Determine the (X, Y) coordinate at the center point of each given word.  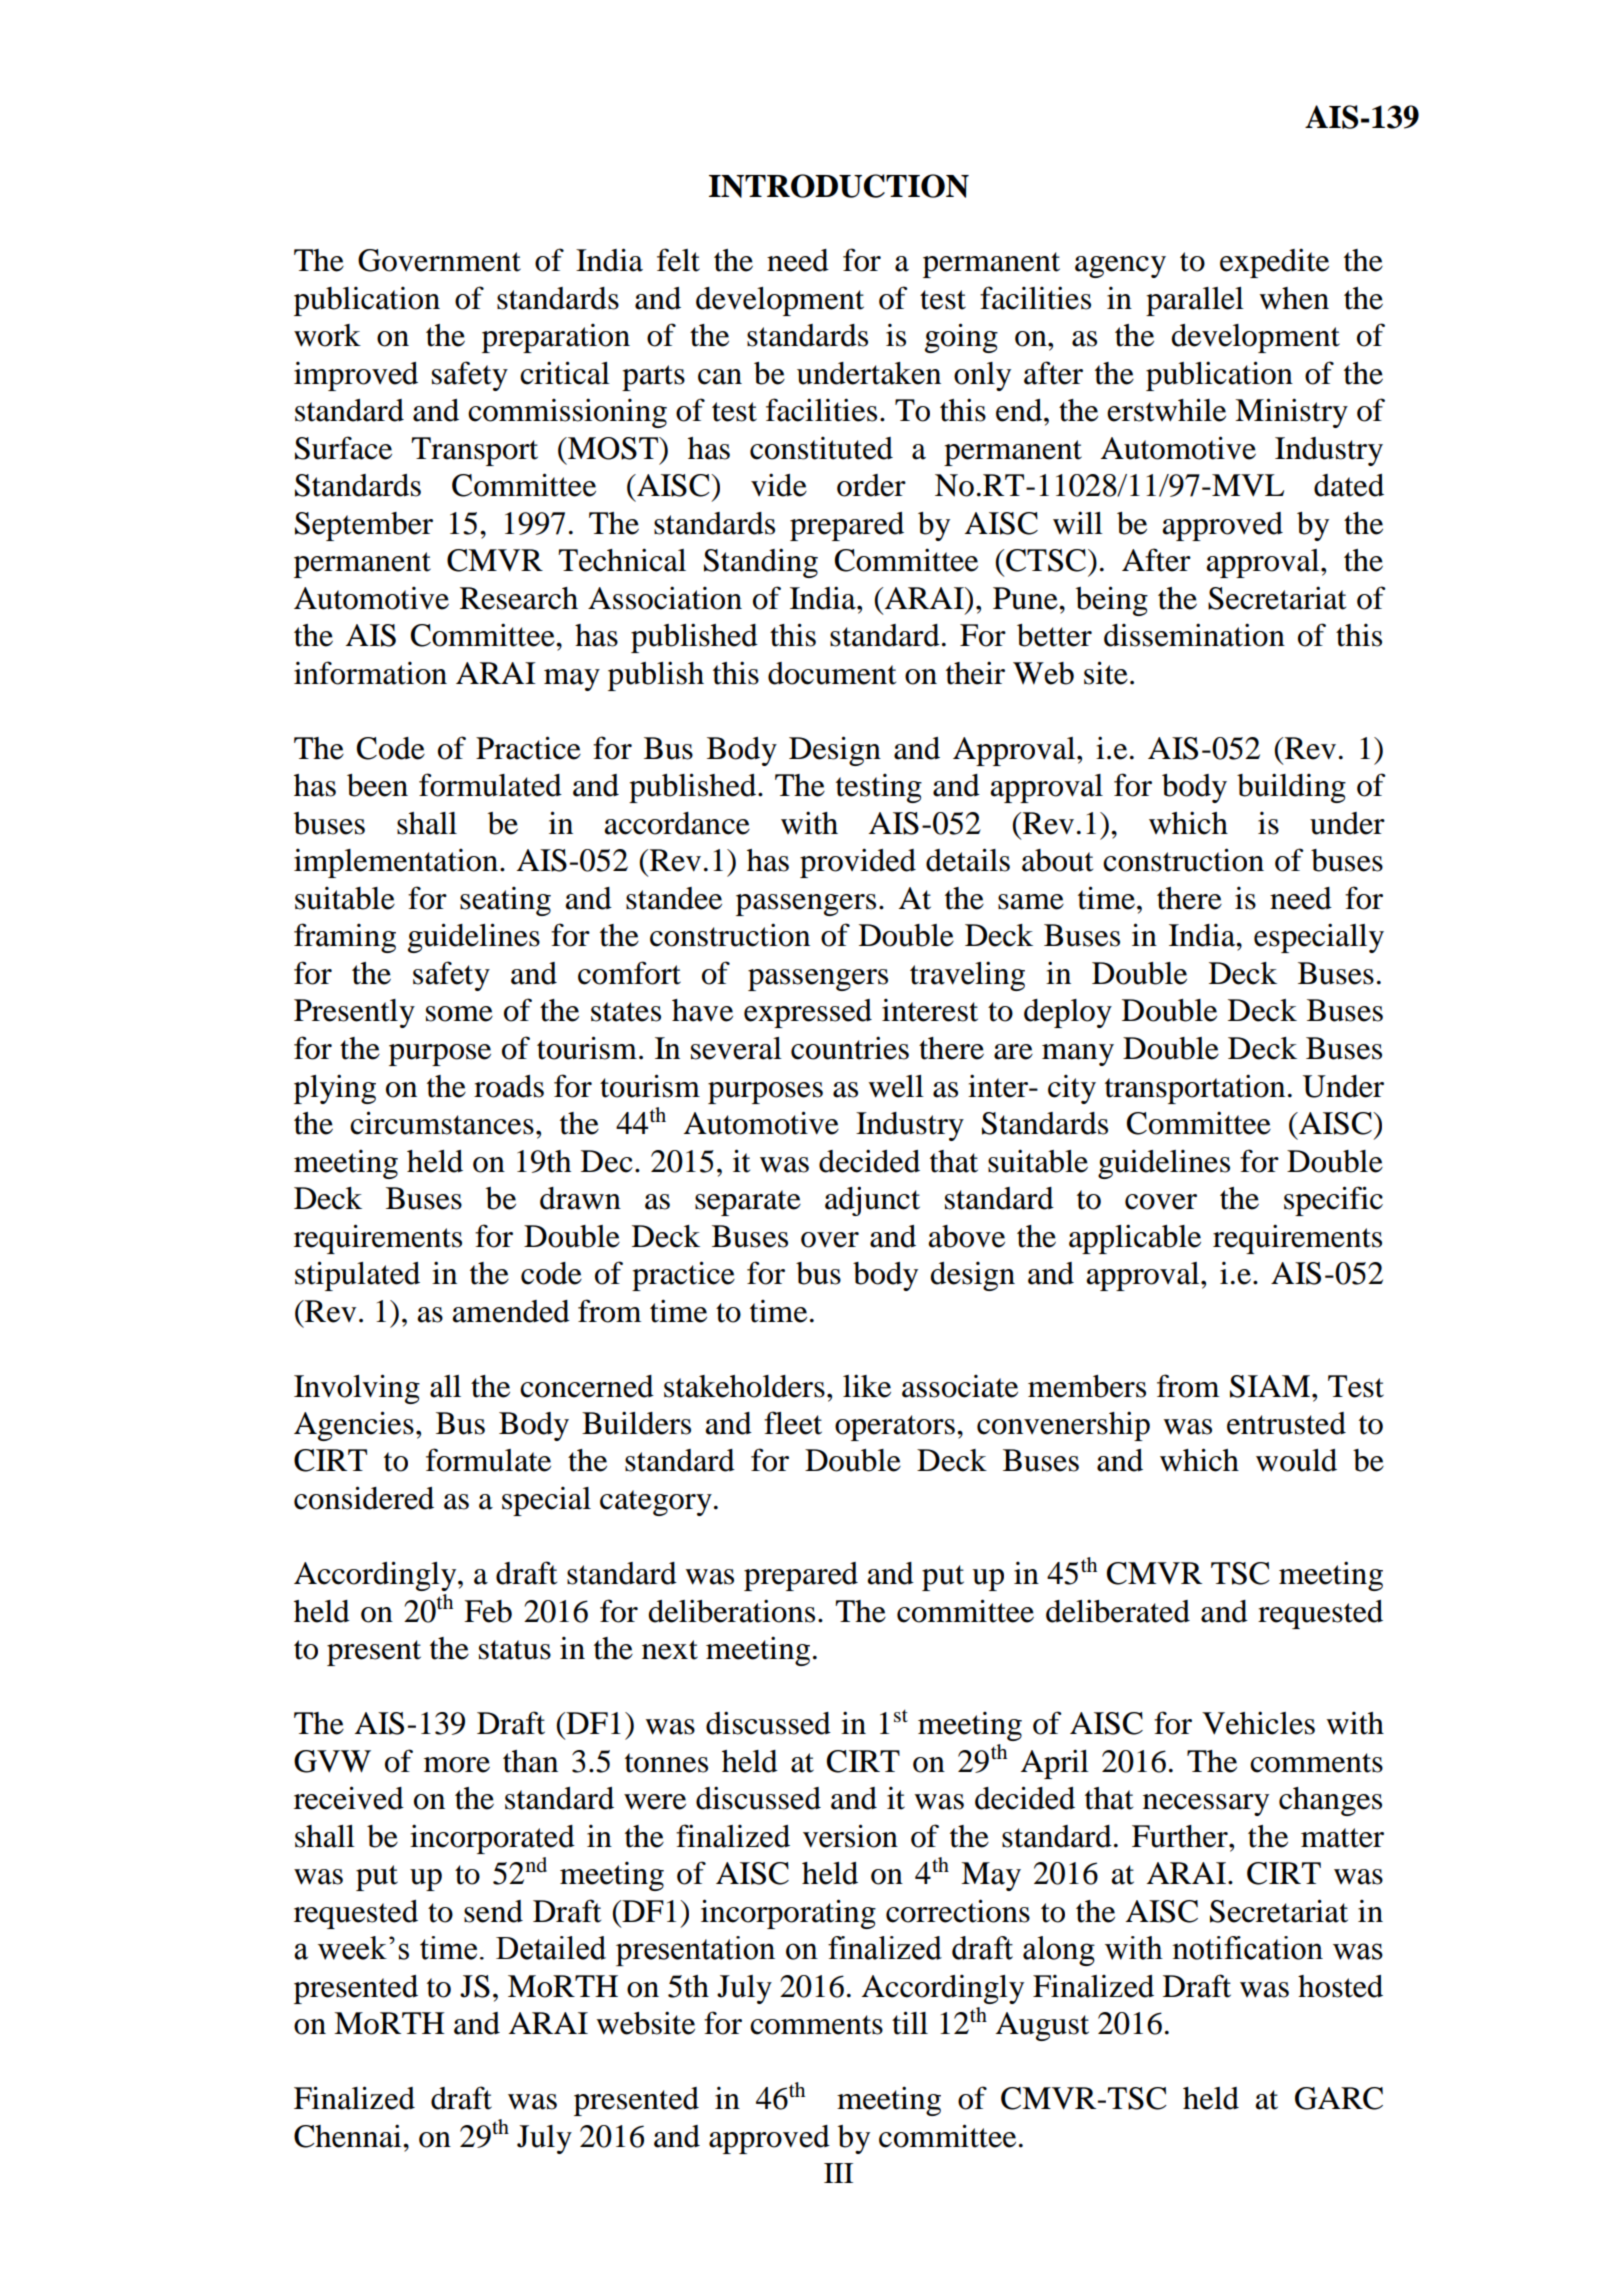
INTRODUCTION (839, 186)
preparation (556, 338)
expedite (1274, 263)
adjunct (872, 1201)
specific (1333, 1201)
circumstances (442, 1123)
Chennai (349, 2136)
